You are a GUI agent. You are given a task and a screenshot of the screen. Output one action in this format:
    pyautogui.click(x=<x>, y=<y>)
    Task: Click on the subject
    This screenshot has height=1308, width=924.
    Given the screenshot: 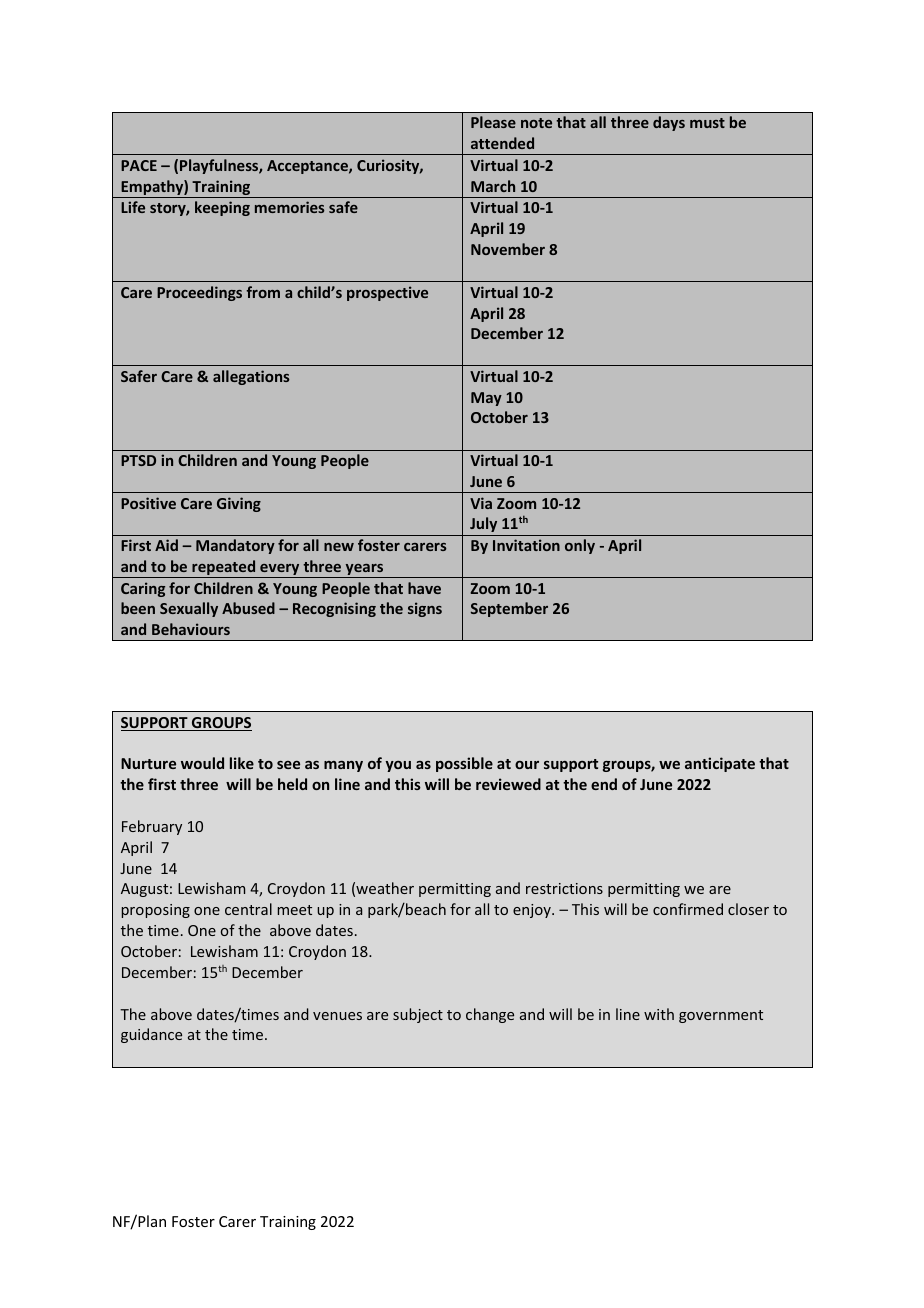 What is the action you would take?
    pyautogui.click(x=418, y=1015)
